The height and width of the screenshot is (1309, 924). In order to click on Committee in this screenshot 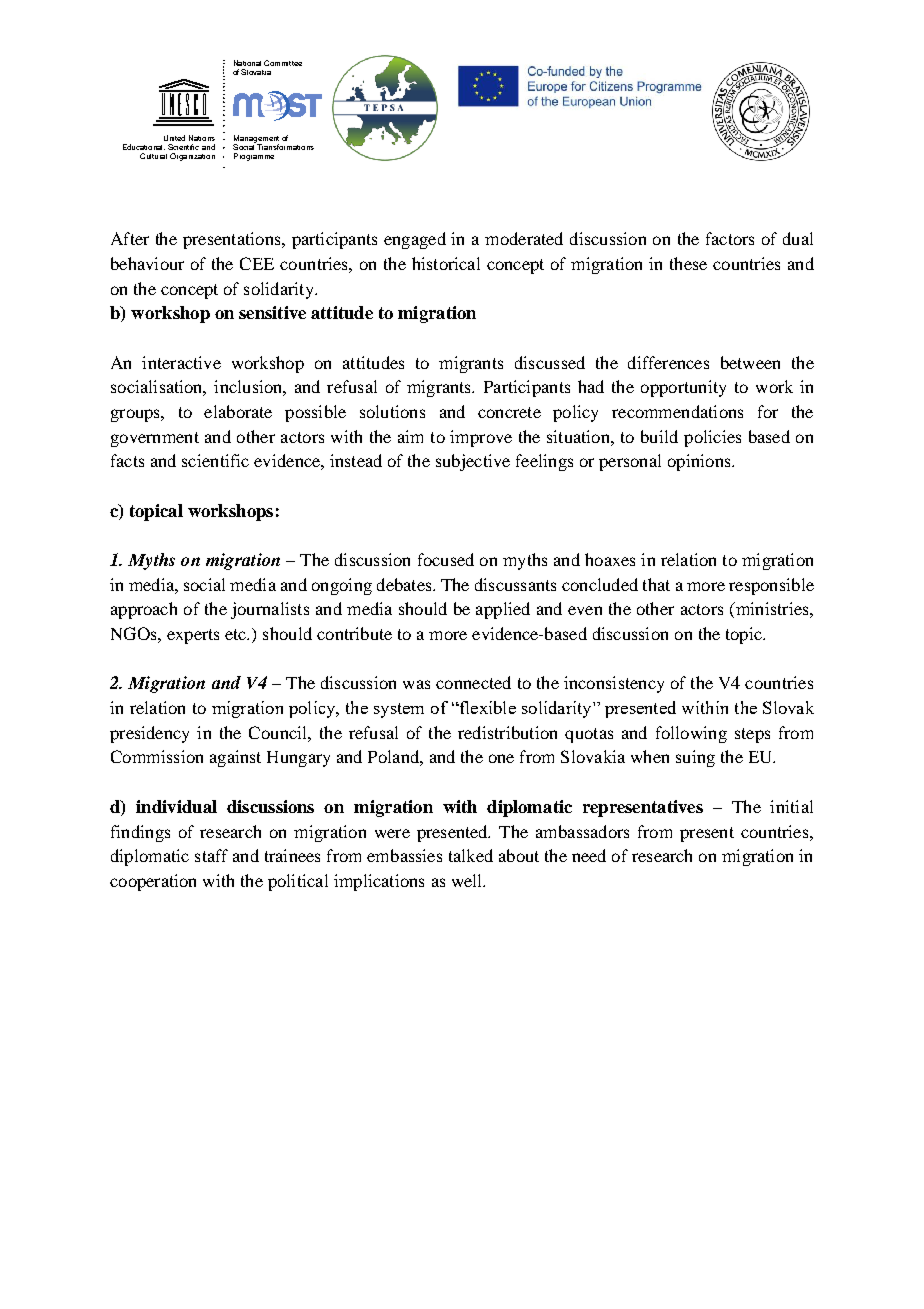, I will do `click(283, 63)`.
